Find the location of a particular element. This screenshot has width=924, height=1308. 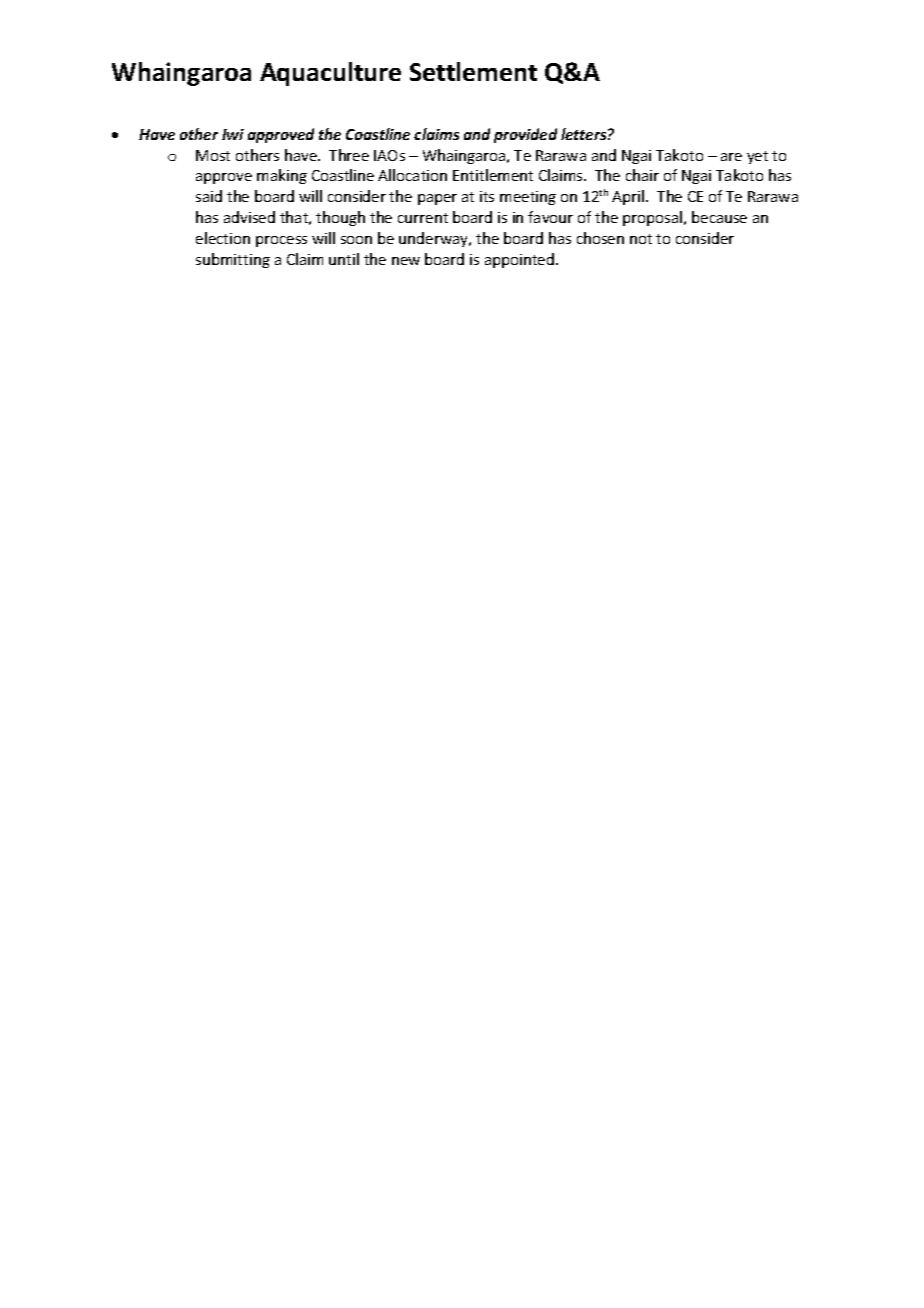

provided is located at coordinates (525, 135).
